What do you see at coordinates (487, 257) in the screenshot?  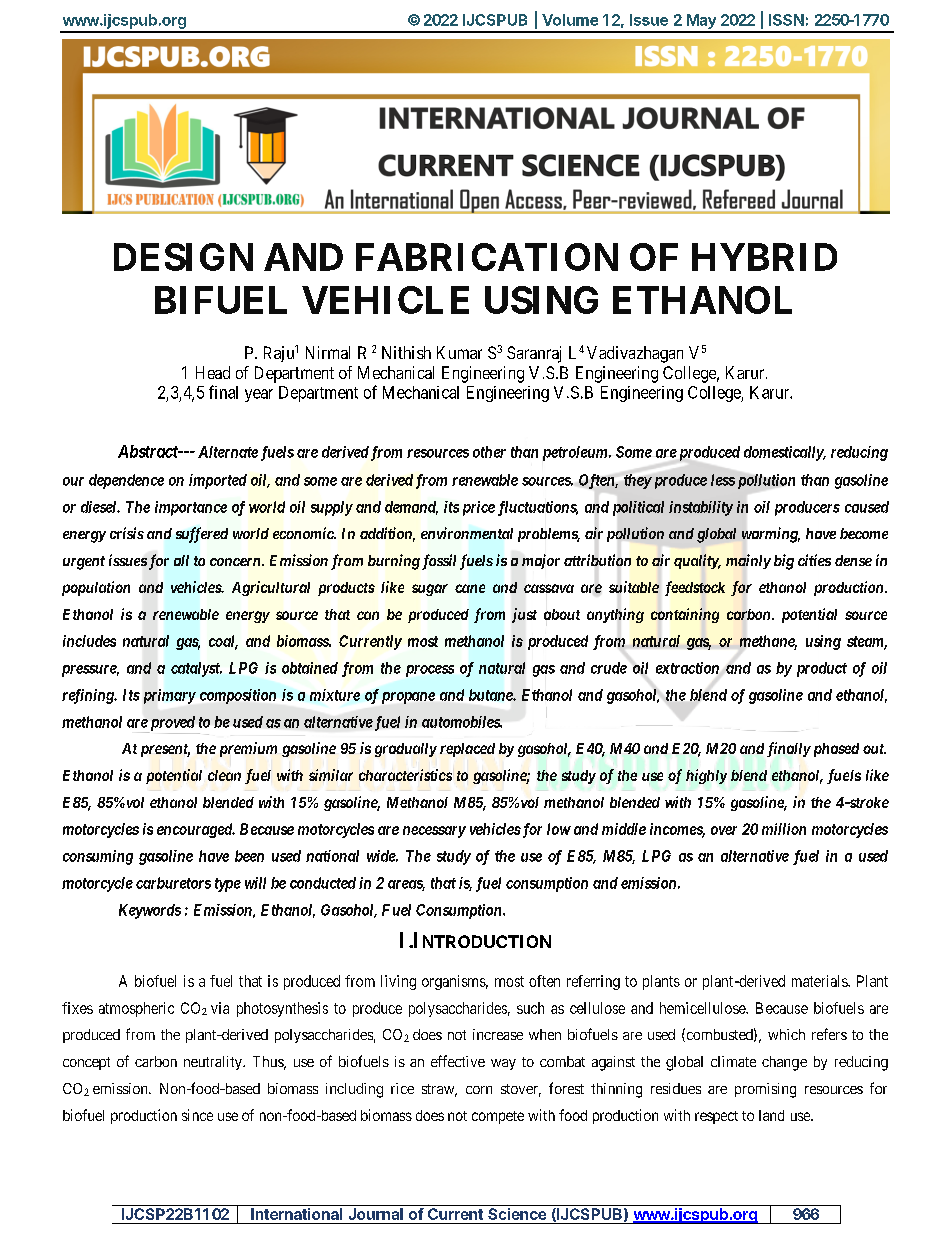 I see `FABRICATION` at bounding box center [487, 257].
